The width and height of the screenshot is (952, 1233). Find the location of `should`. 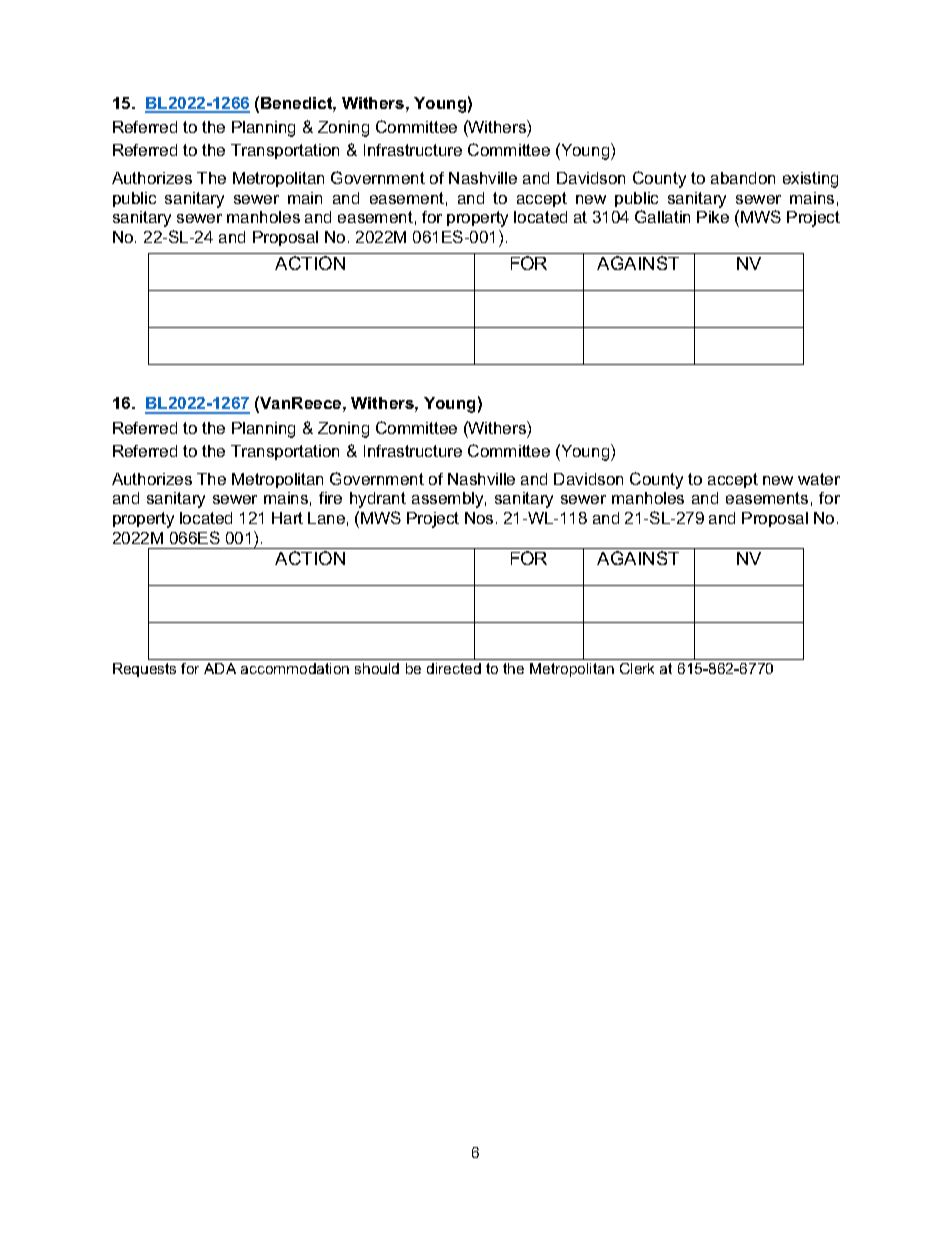

should is located at coordinates (377, 668).
